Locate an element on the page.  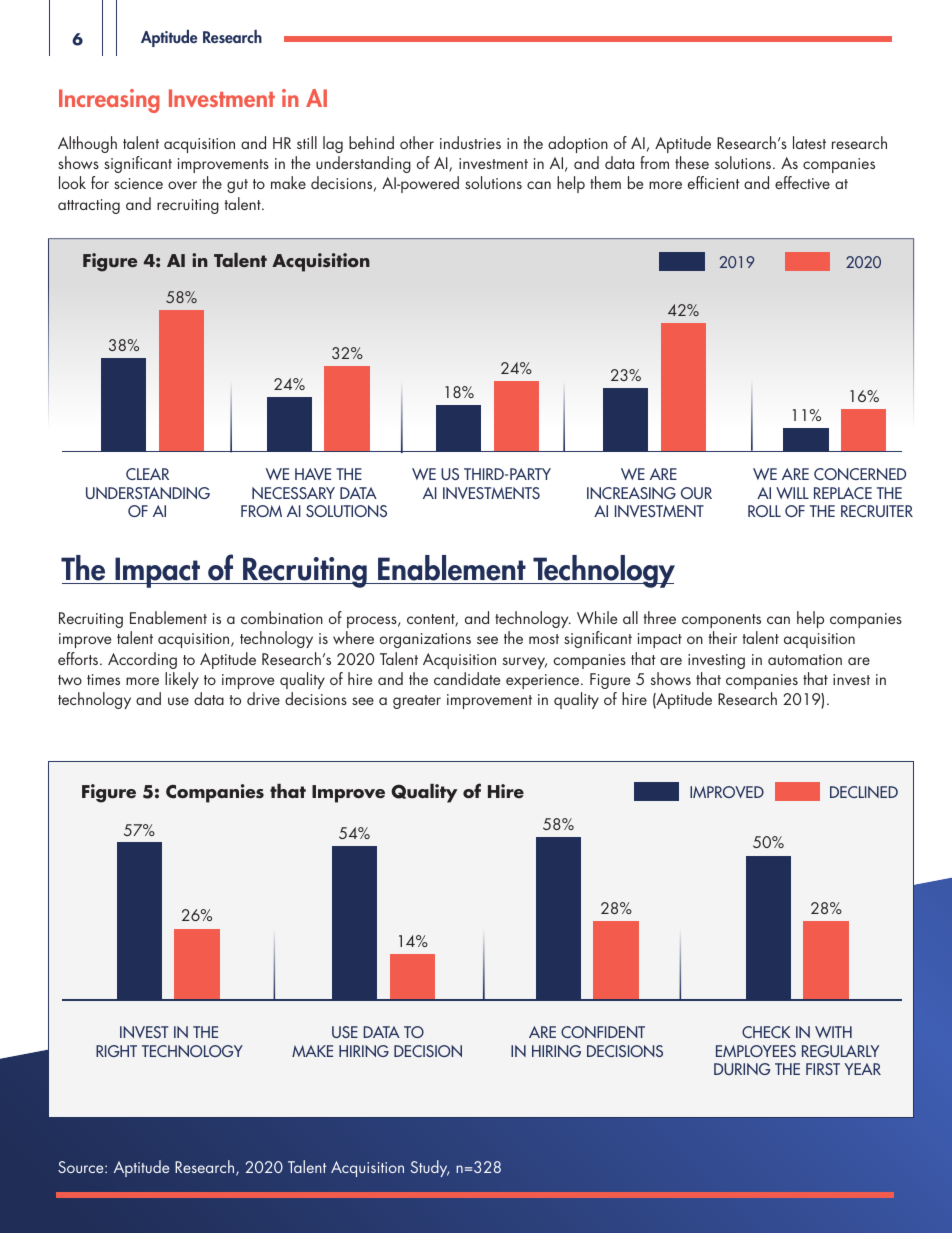
CHECK is located at coordinates (766, 1032).
